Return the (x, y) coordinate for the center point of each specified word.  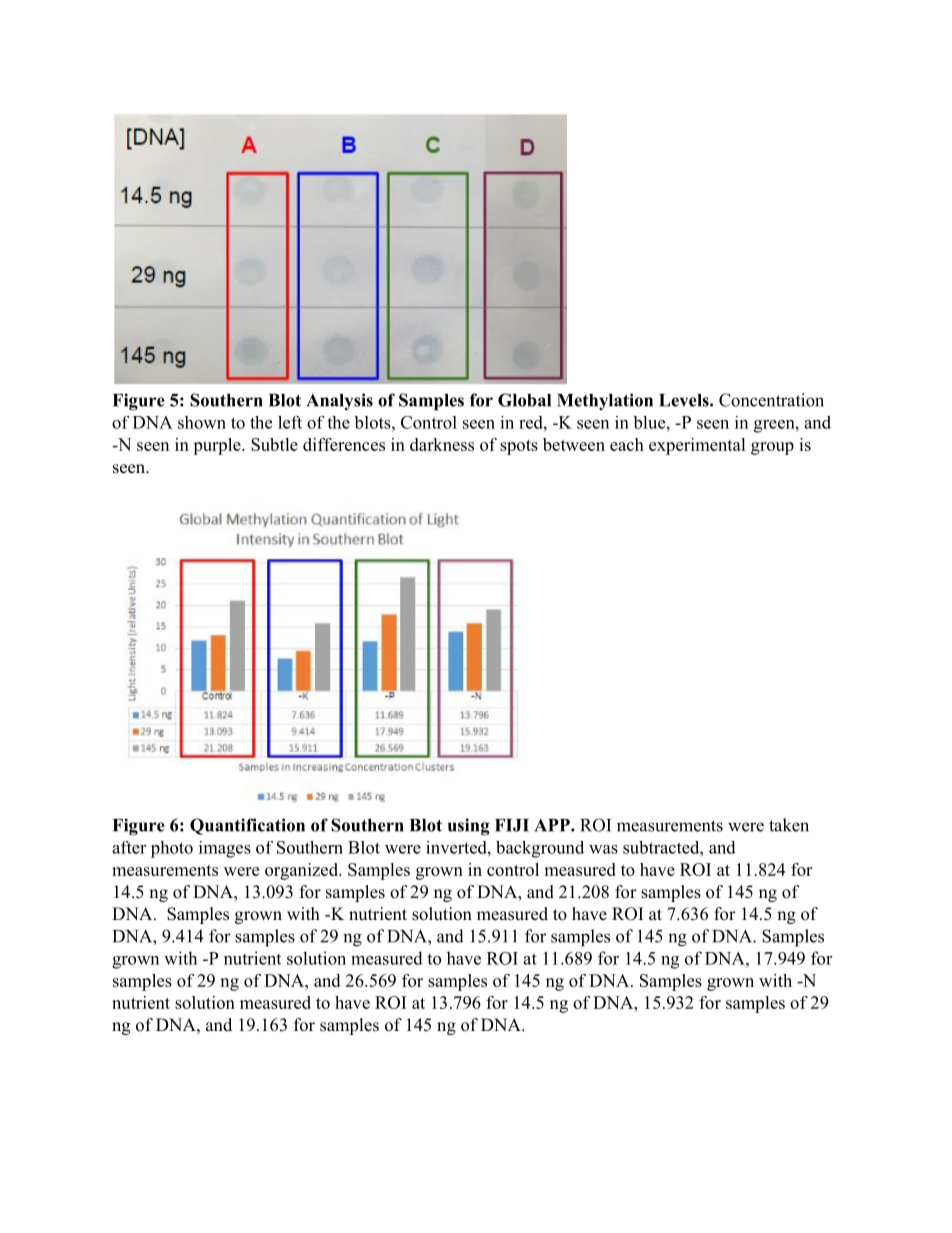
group (772, 448)
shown (202, 422)
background (540, 849)
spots (519, 447)
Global (524, 400)
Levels (685, 400)
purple (218, 446)
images (225, 849)
